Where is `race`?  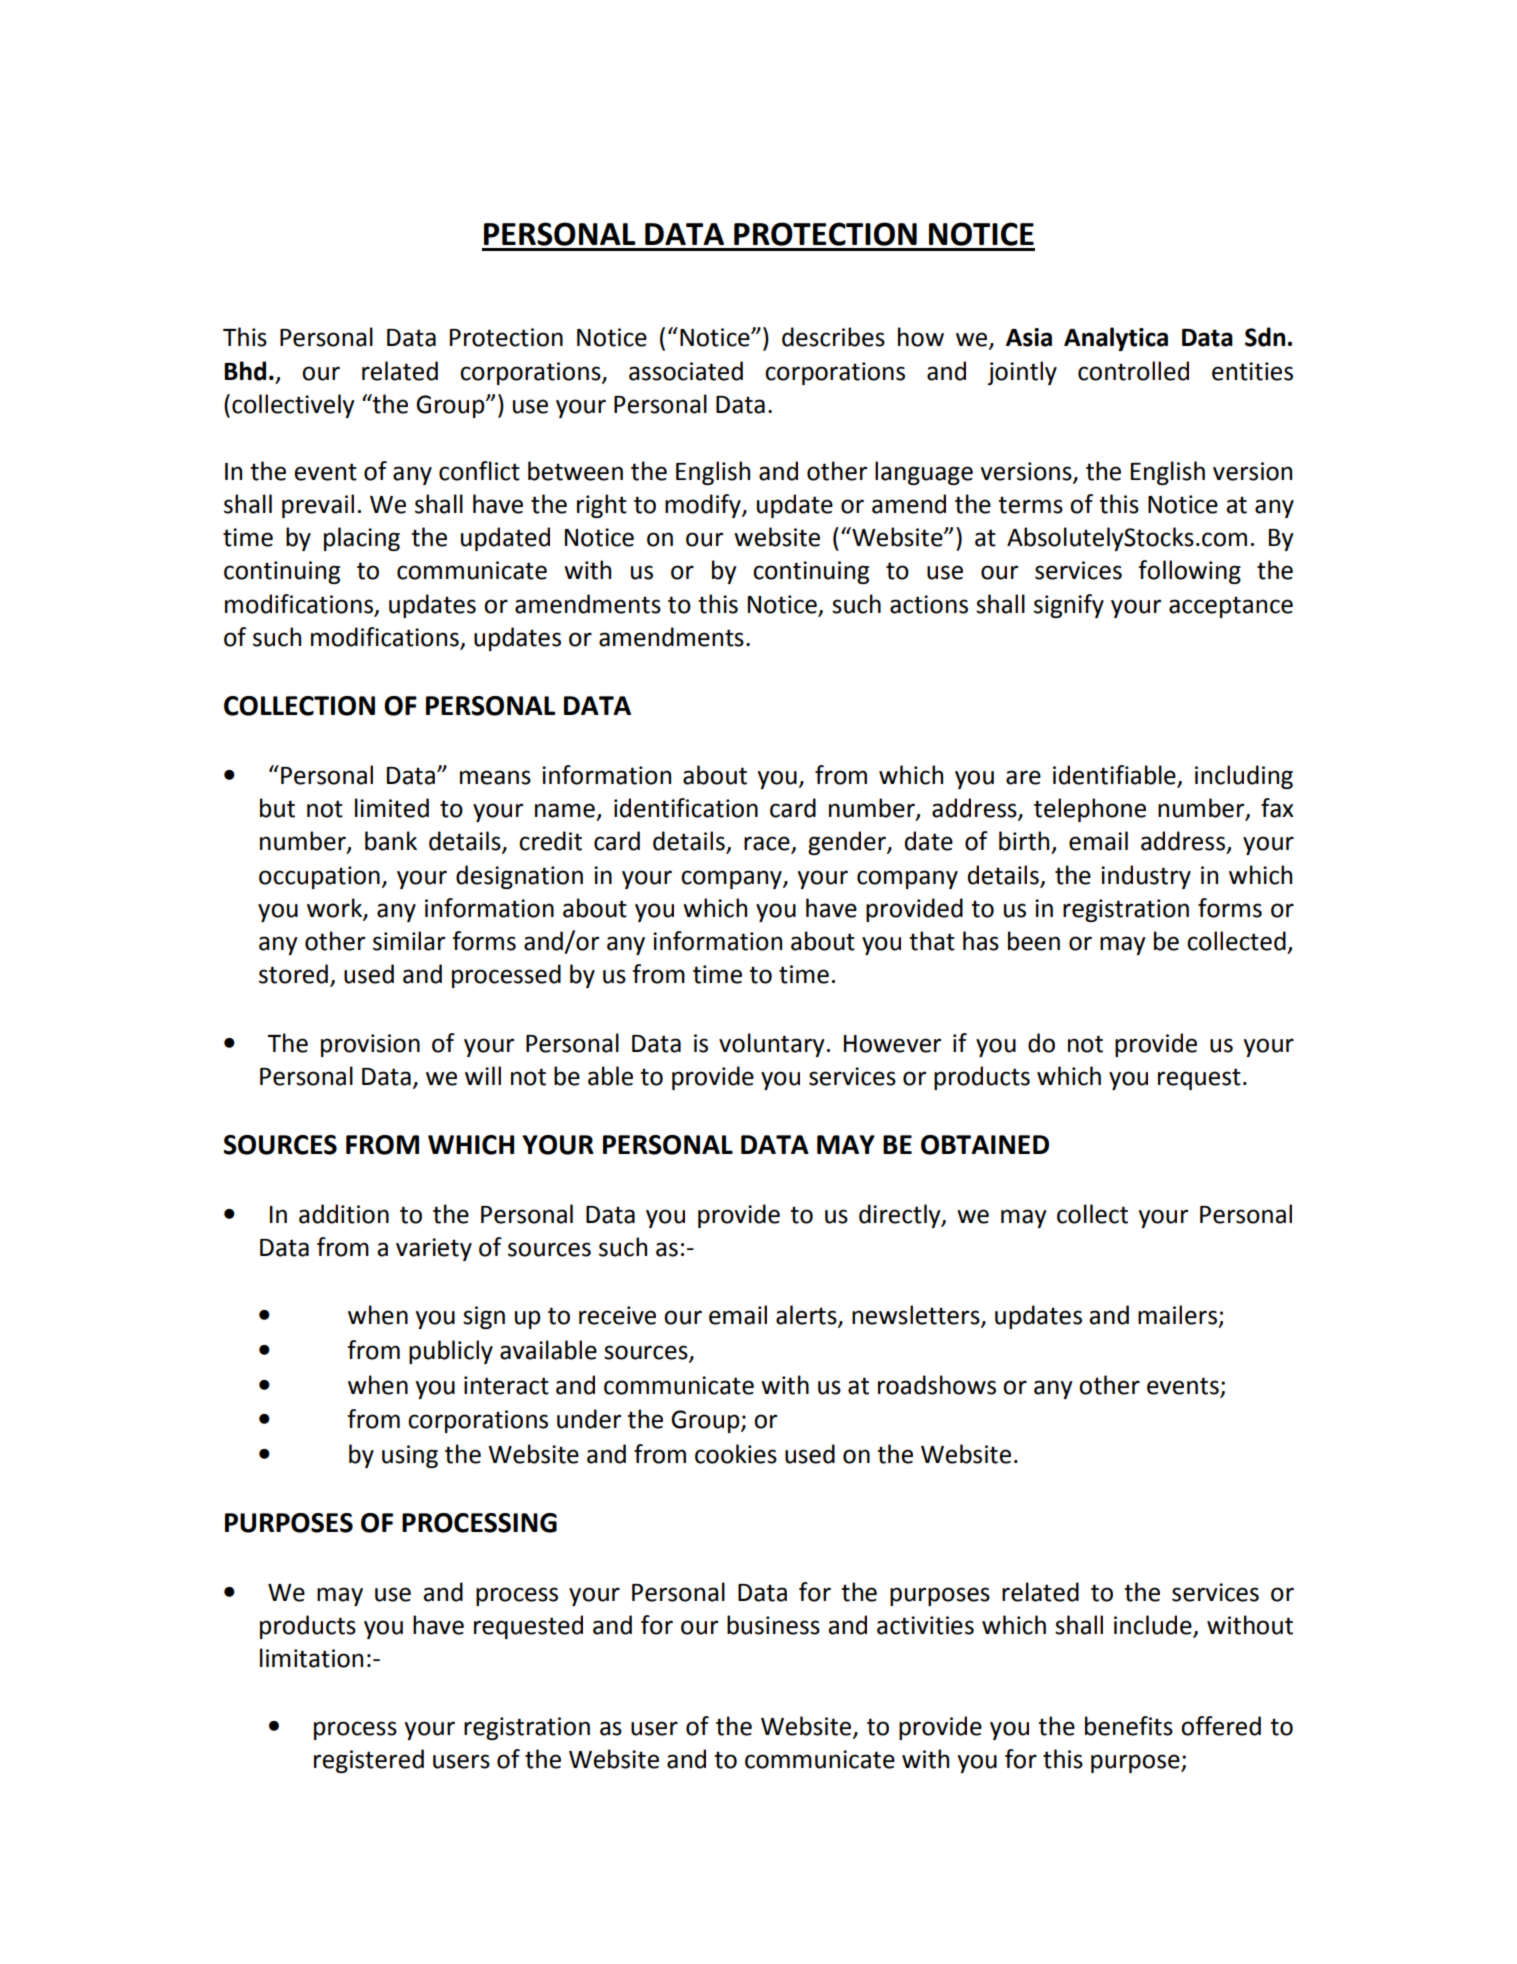
race is located at coordinates (768, 844).
